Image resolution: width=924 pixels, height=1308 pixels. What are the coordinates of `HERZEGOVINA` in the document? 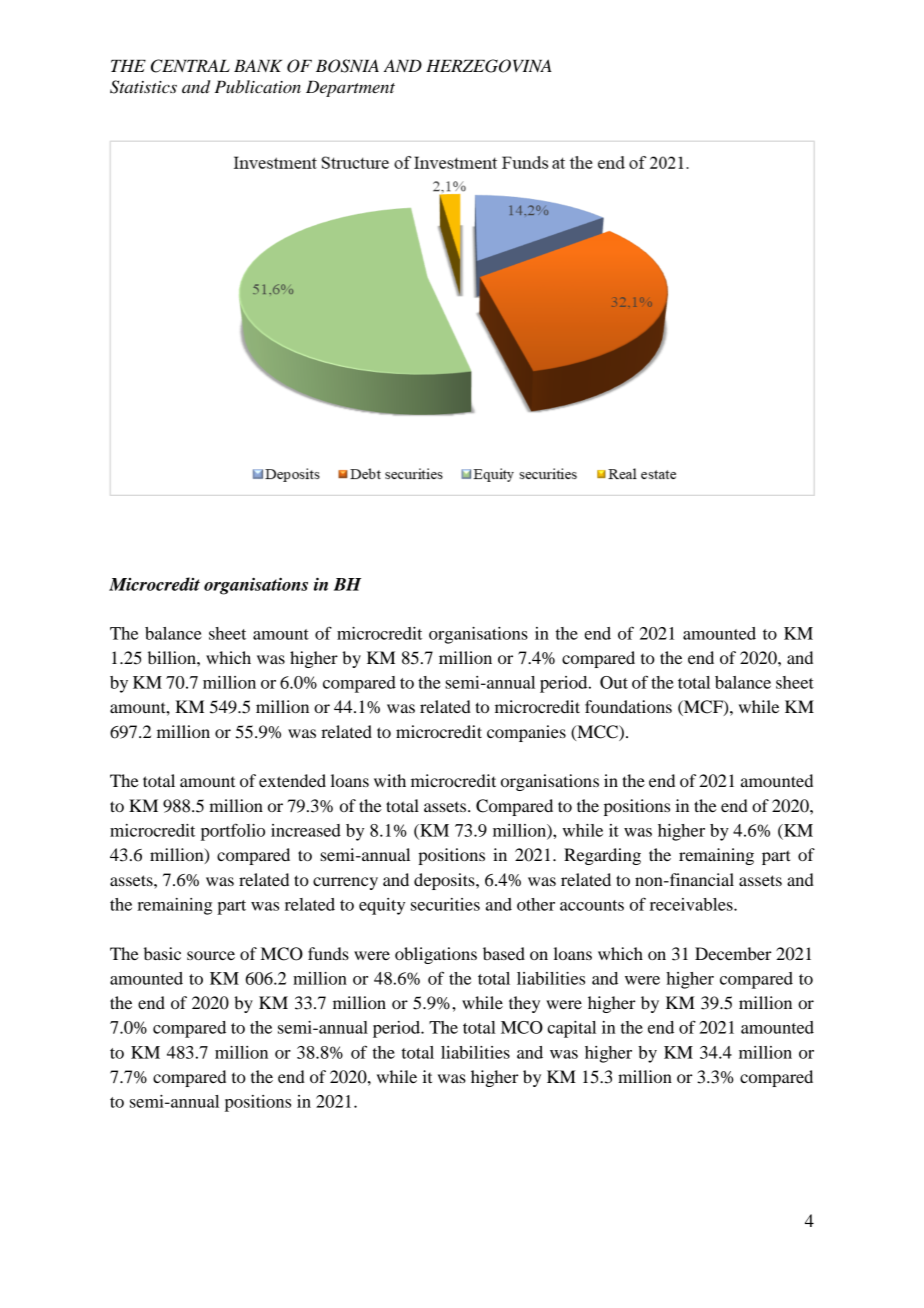 It's located at (489, 66).
